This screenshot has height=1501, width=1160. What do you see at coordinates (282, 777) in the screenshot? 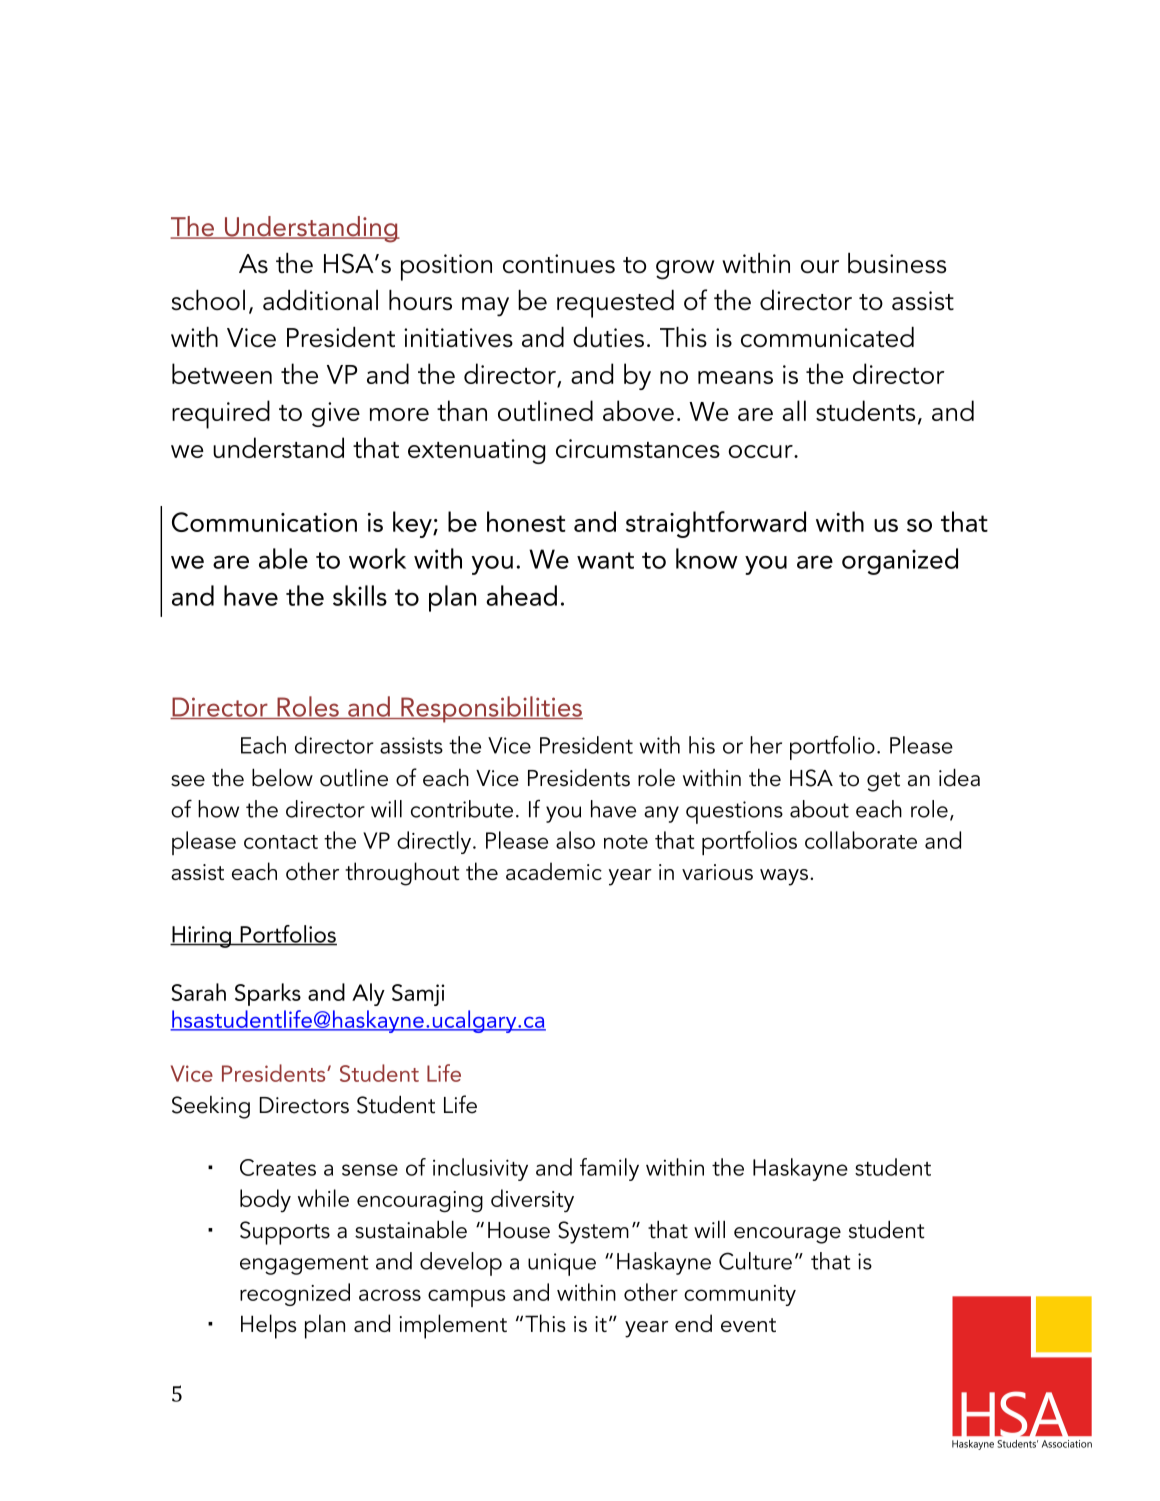
I see `below` at bounding box center [282, 777].
